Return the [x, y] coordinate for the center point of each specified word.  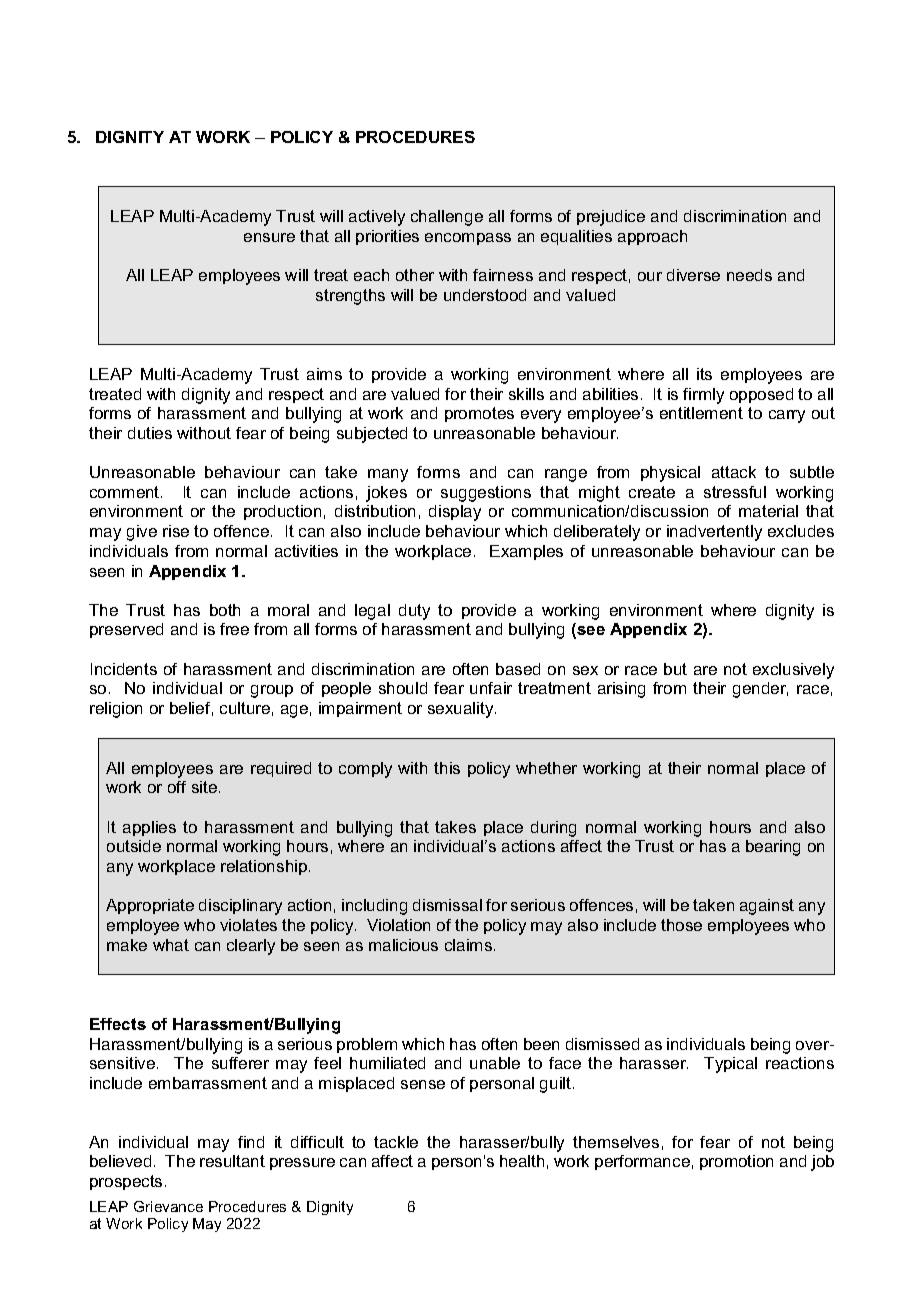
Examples [526, 552]
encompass [468, 239]
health [522, 1161]
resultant [232, 1161]
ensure [269, 237]
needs [749, 275]
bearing [773, 848]
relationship [264, 867]
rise [176, 531]
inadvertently [714, 533]
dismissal [447, 905]
